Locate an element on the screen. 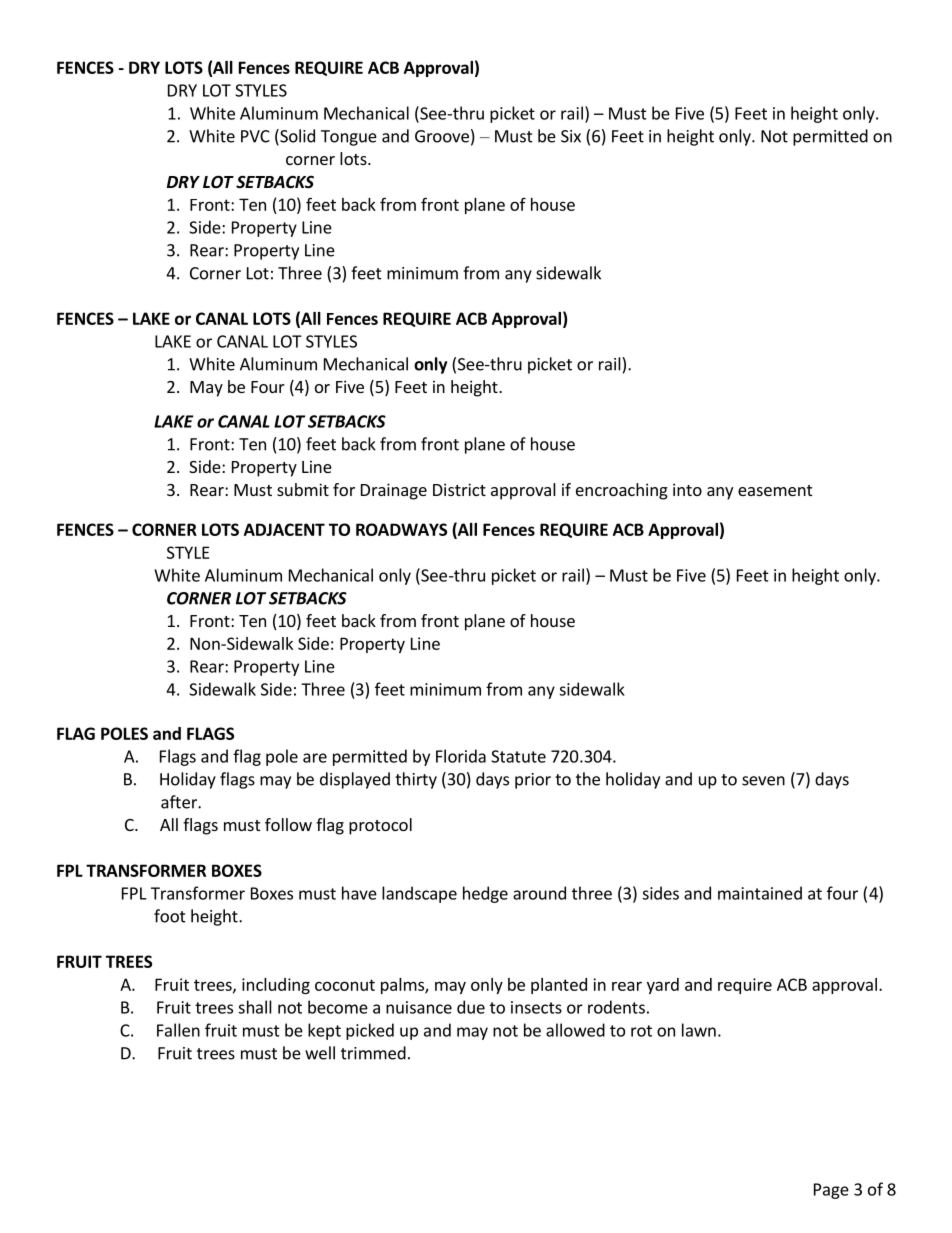  foot is located at coordinates (170, 916).
